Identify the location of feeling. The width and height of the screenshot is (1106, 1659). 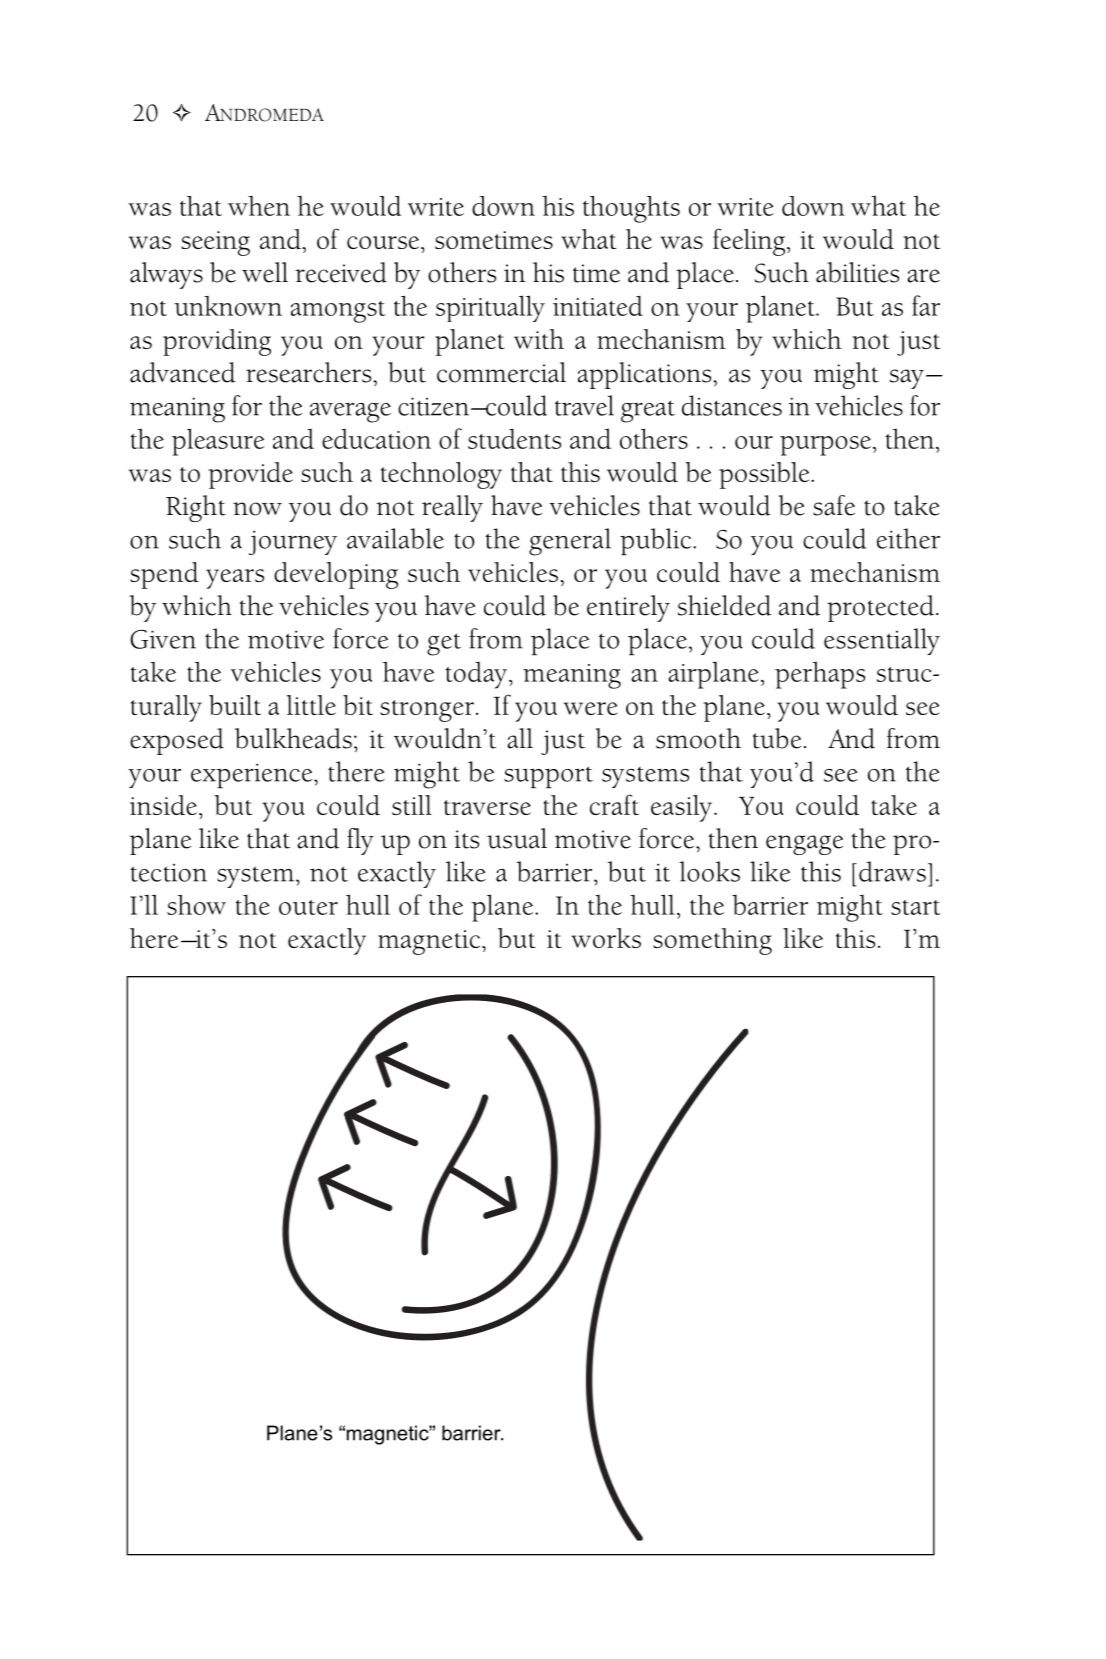
(750, 242).
